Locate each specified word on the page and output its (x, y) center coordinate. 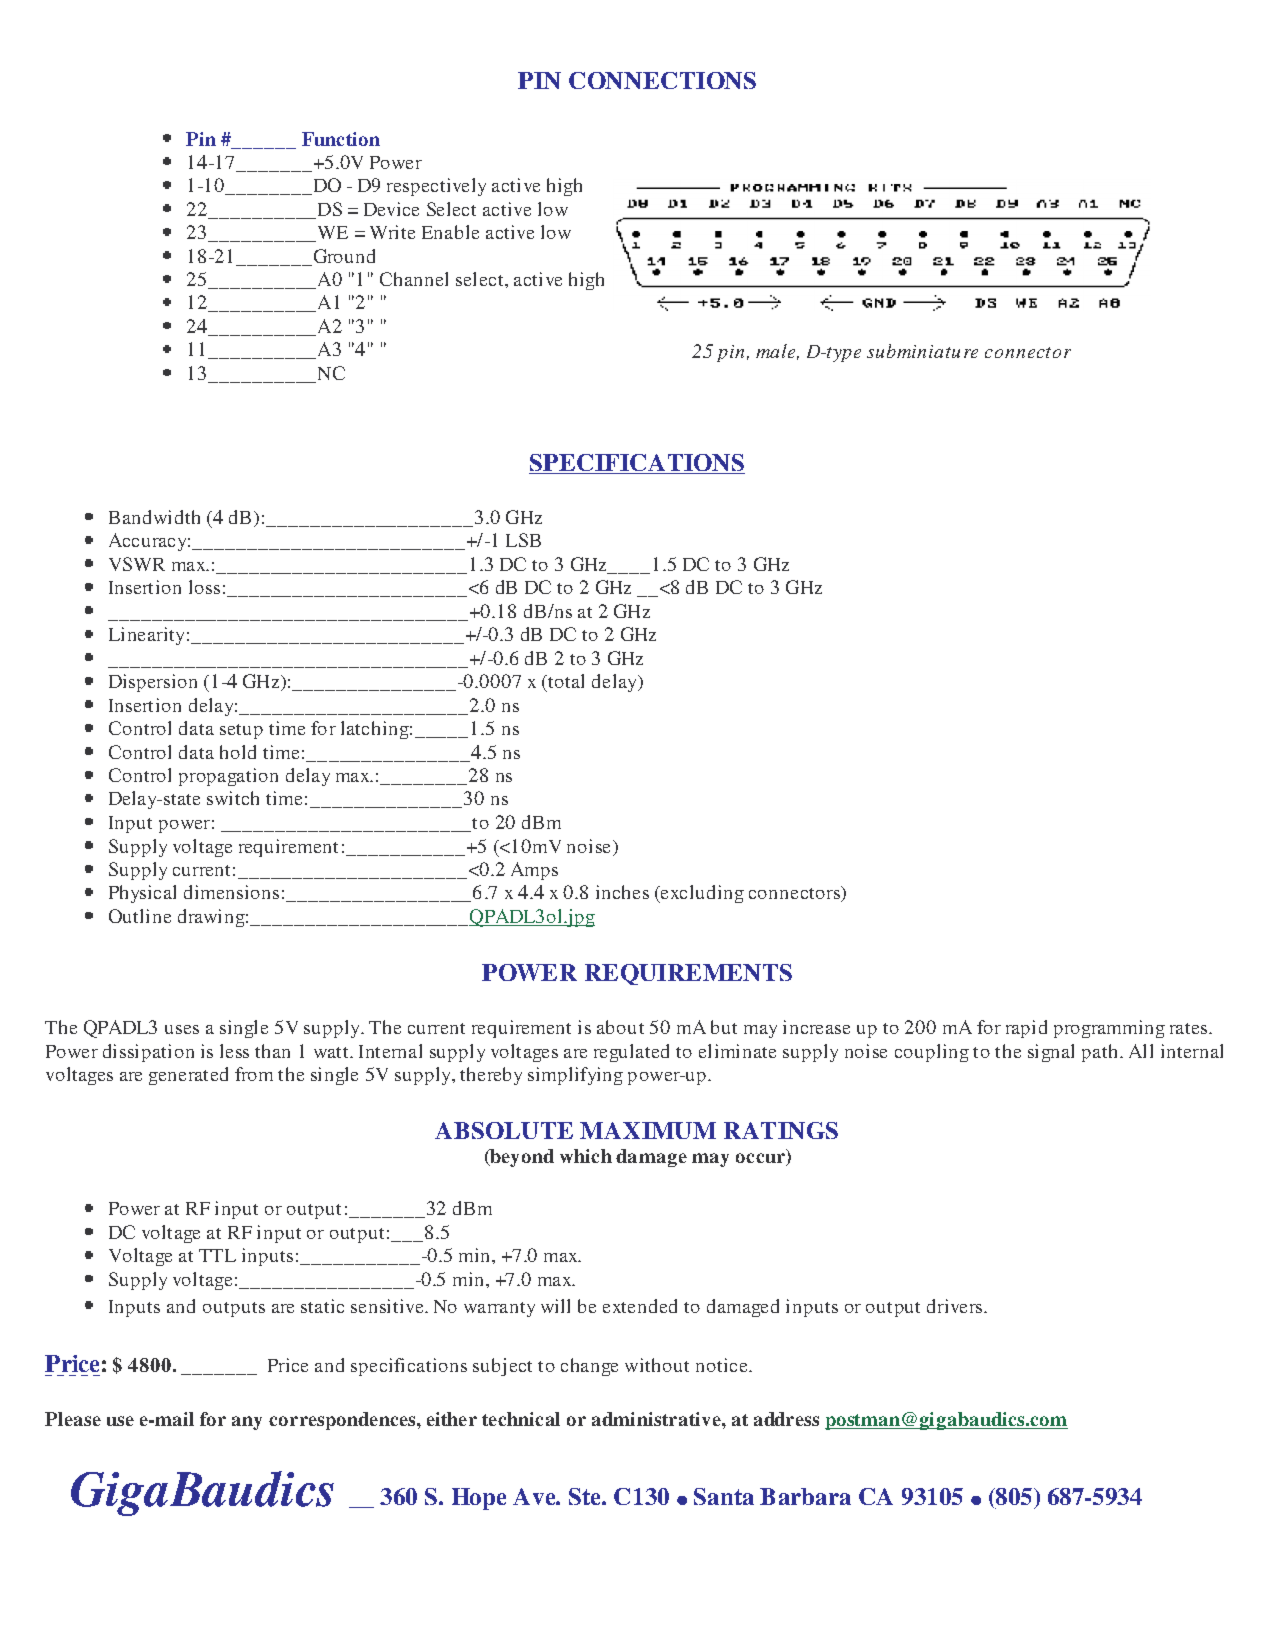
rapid (1026, 1029)
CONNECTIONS (662, 80)
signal (1051, 1053)
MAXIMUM (648, 1130)
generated (188, 1076)
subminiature (922, 351)
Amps (534, 871)
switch (233, 798)
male (777, 352)
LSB (523, 540)
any (247, 1423)
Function (341, 139)
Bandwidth (154, 517)
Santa (724, 1496)
